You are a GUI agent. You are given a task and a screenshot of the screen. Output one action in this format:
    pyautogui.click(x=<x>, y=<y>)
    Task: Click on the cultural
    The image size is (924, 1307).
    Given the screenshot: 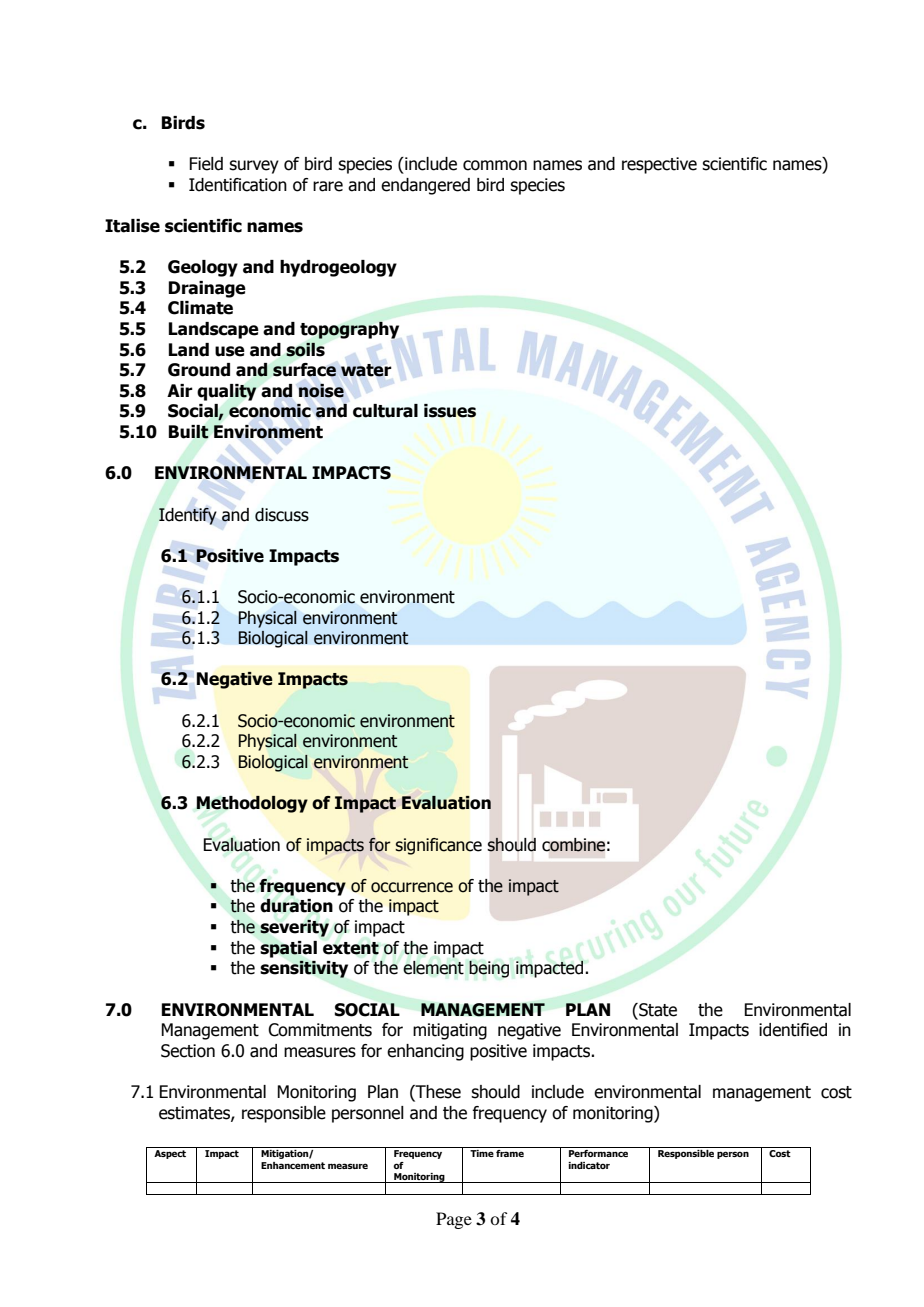 What is the action you would take?
    pyautogui.click(x=385, y=411)
